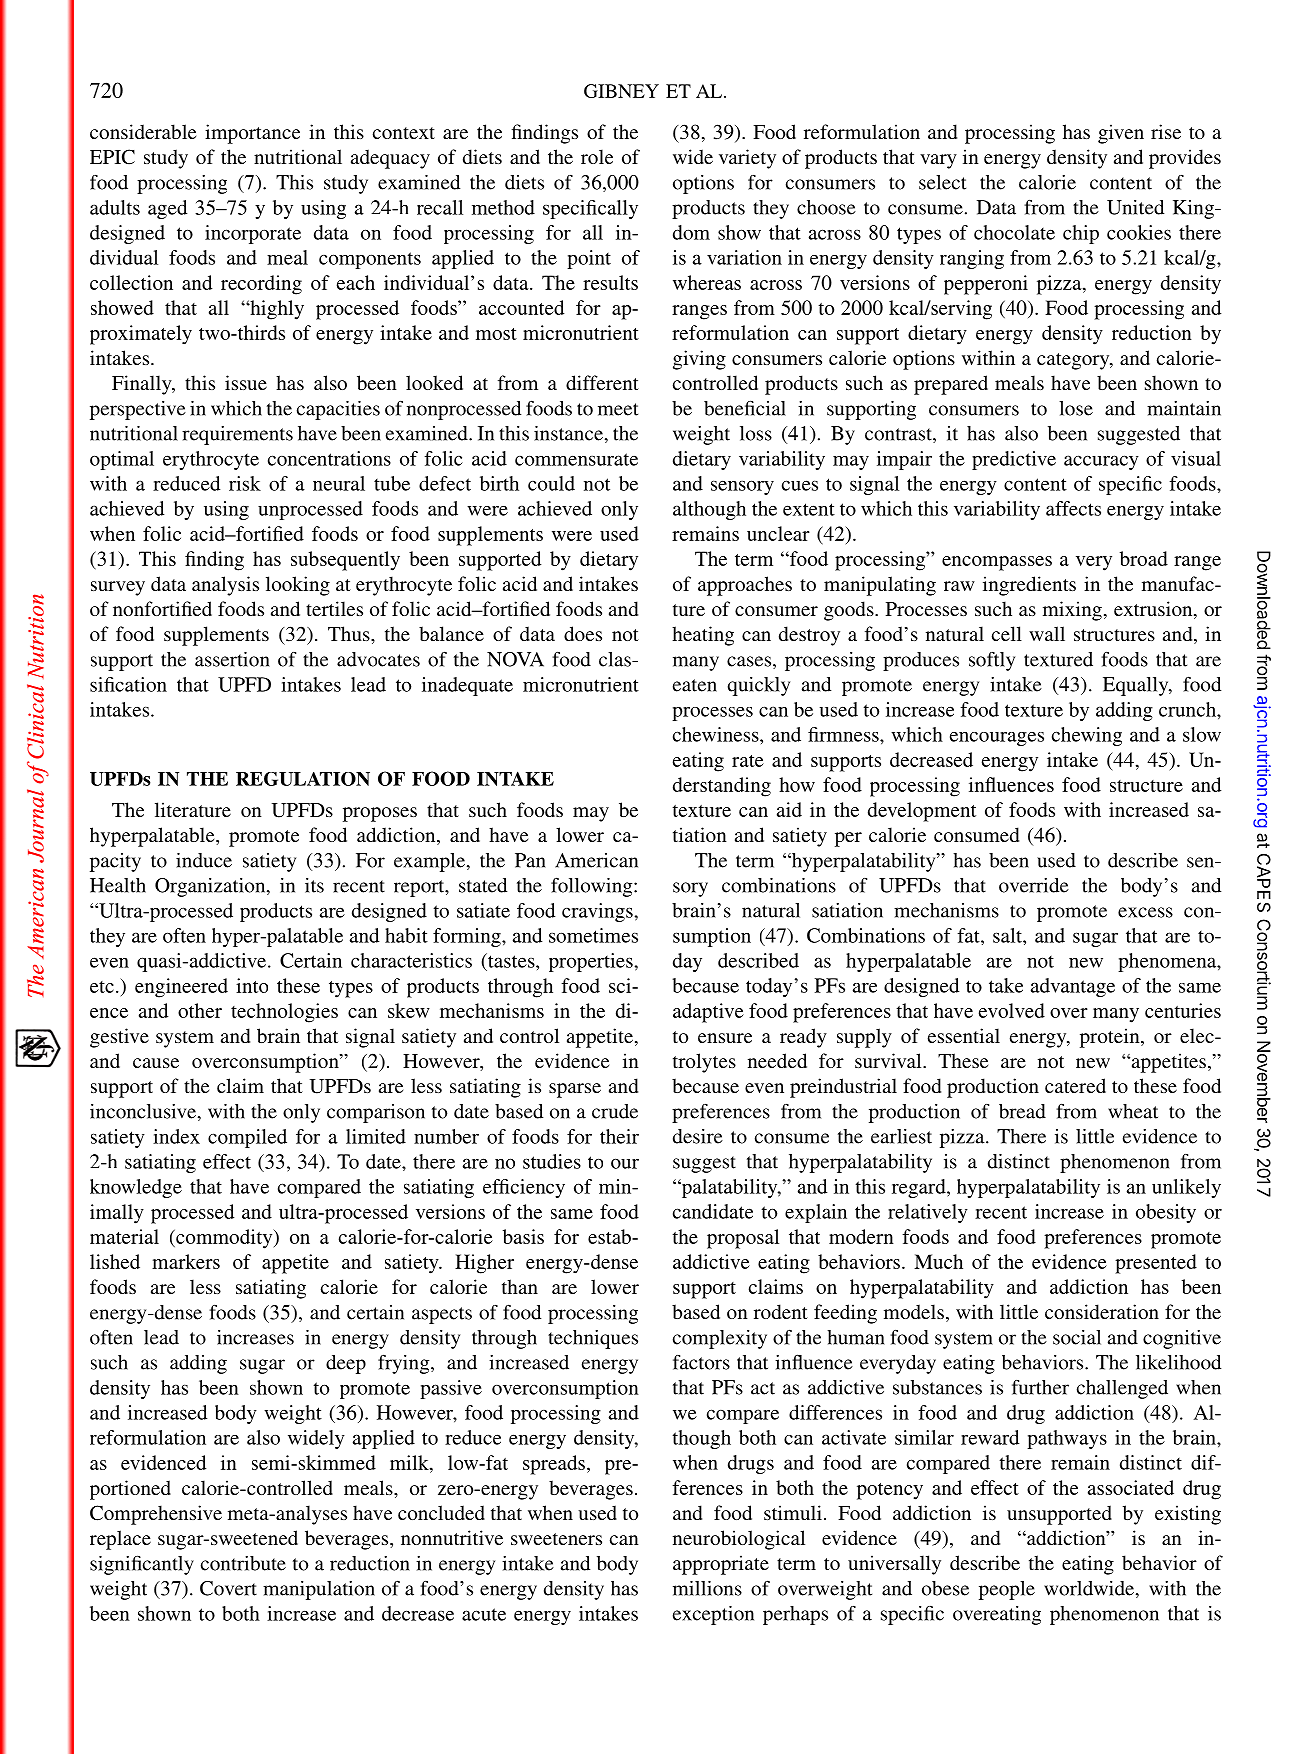 The height and width of the screenshot is (1754, 1311). Describe the element at coordinates (243, 1563) in the screenshot. I see `contribute` at that location.
